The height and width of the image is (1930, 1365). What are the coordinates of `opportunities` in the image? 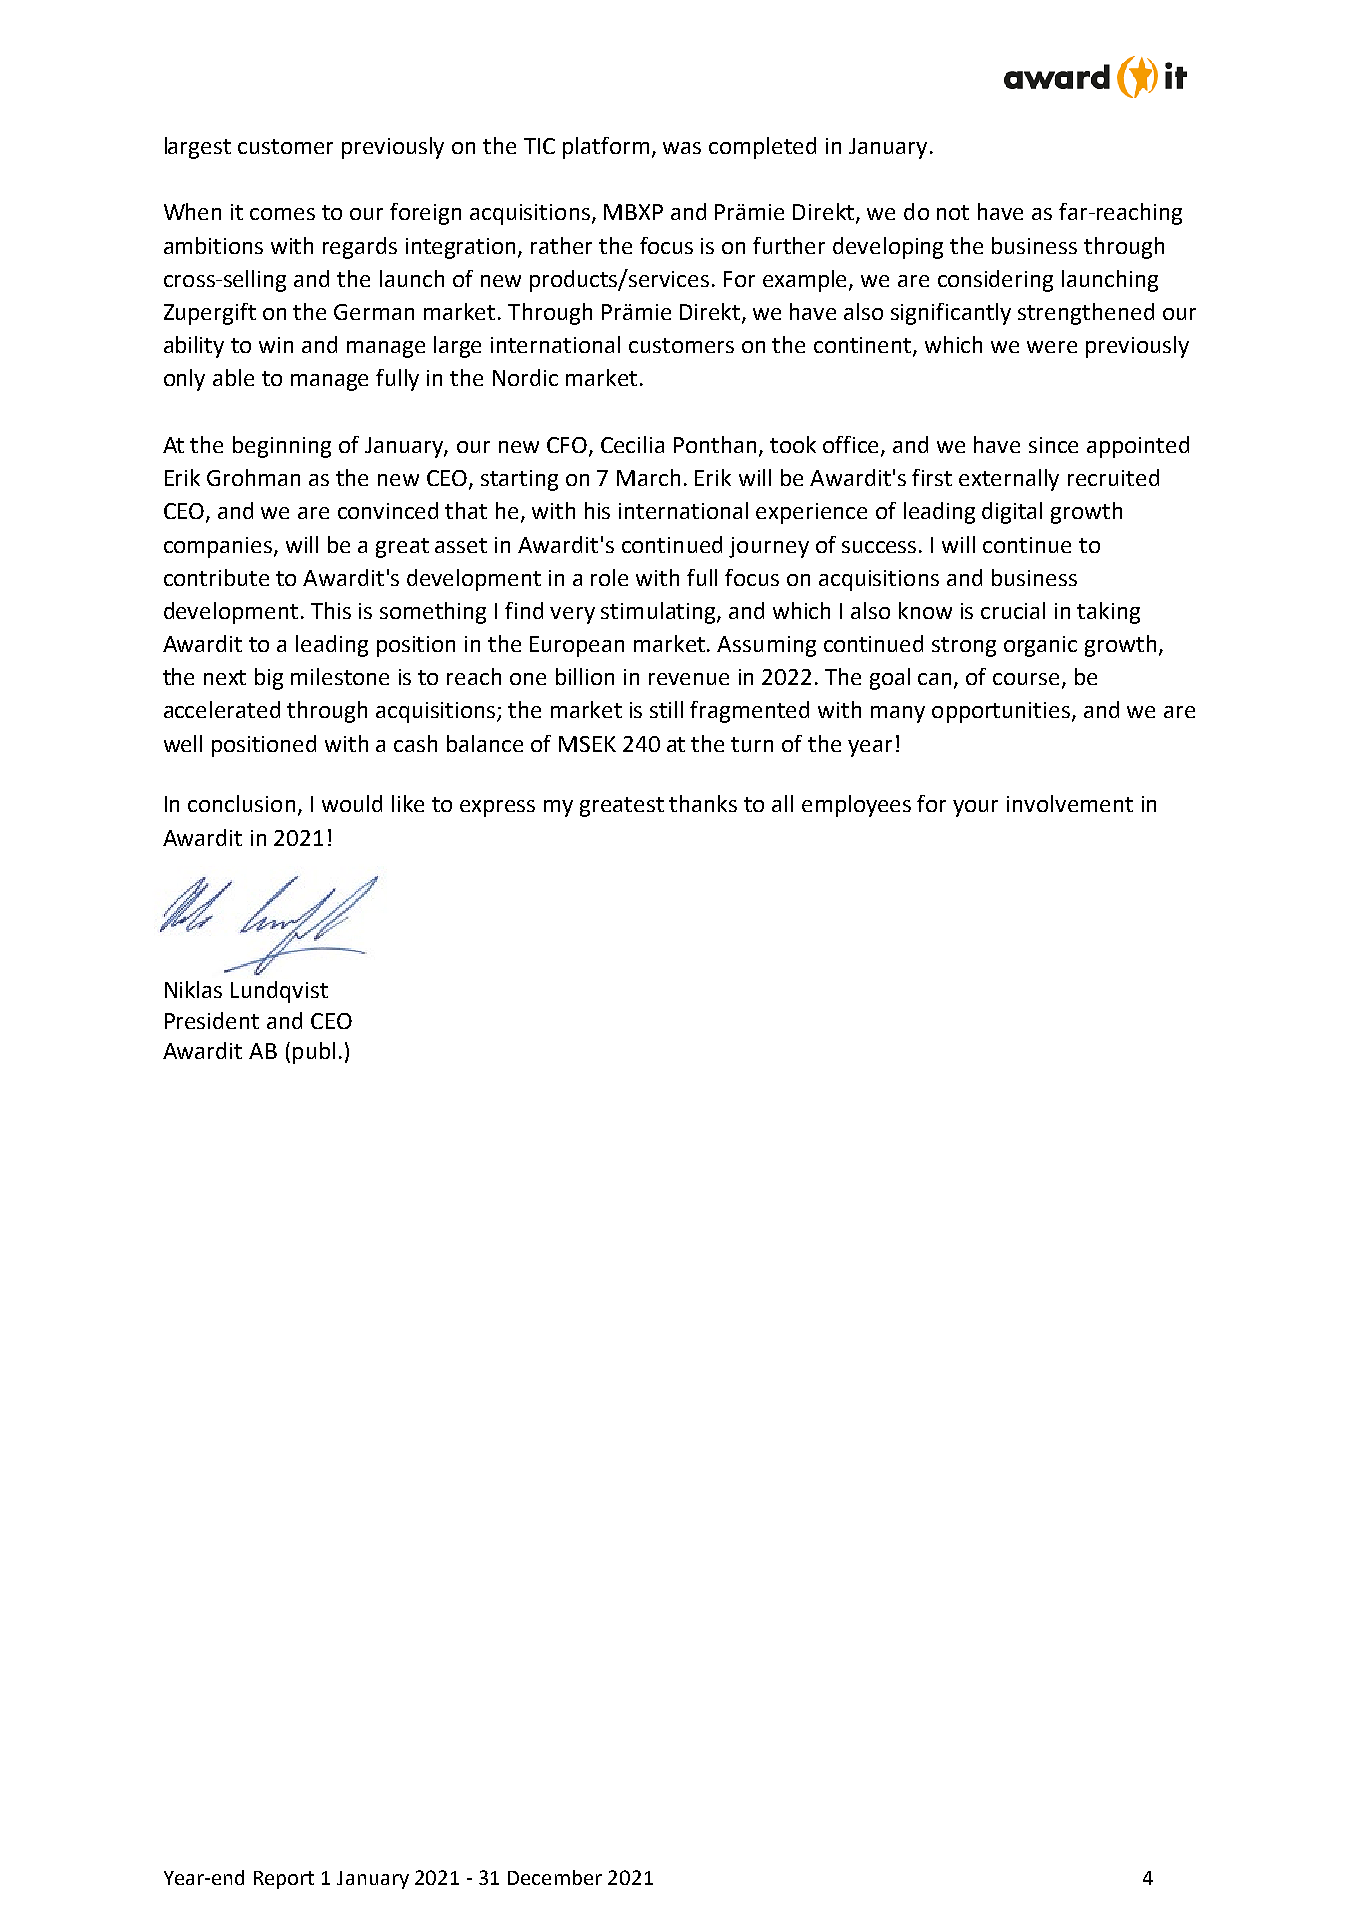 It's located at (1001, 712).
